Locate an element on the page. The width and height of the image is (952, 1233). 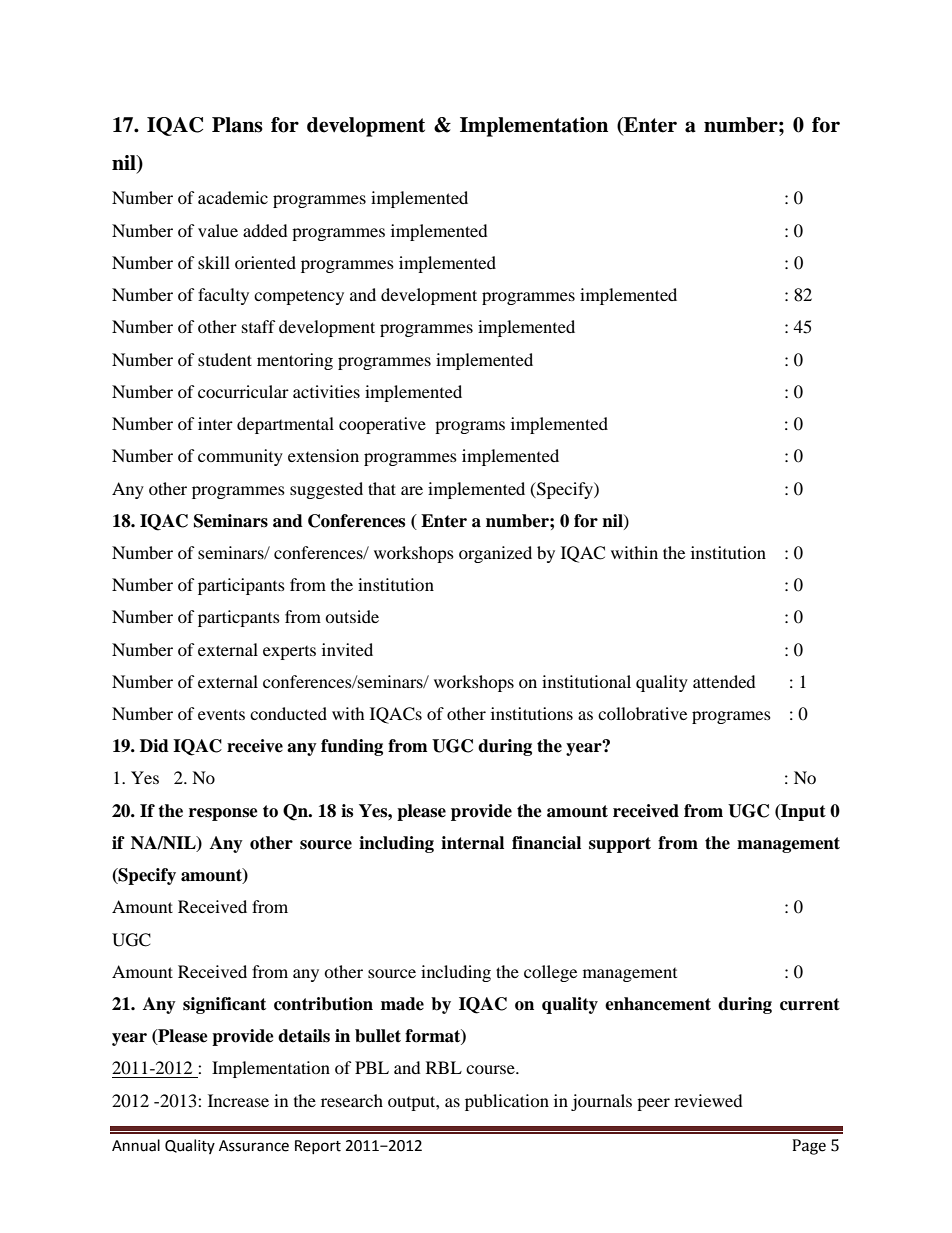
financial is located at coordinates (546, 843).
